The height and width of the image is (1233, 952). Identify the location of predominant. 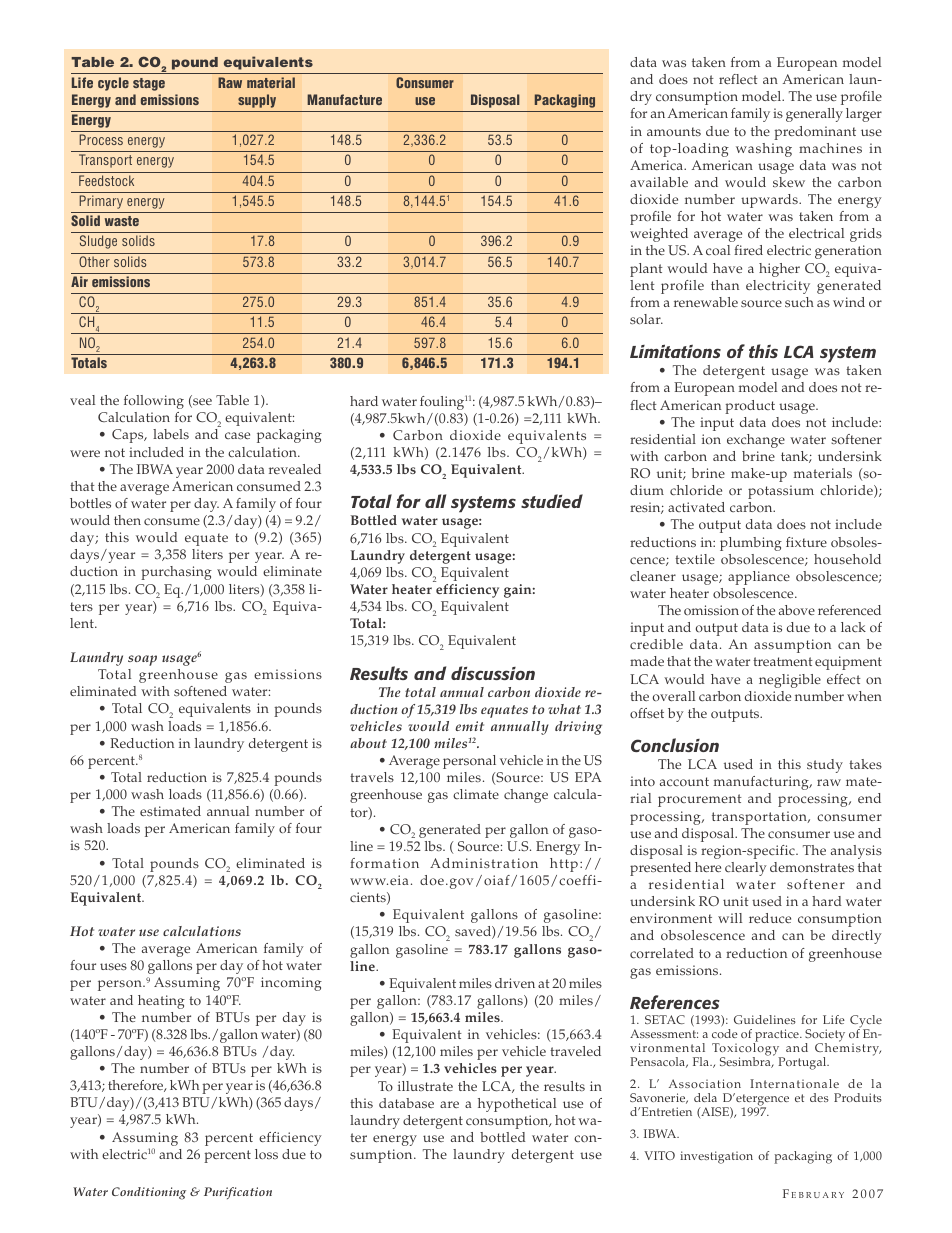
(815, 133).
